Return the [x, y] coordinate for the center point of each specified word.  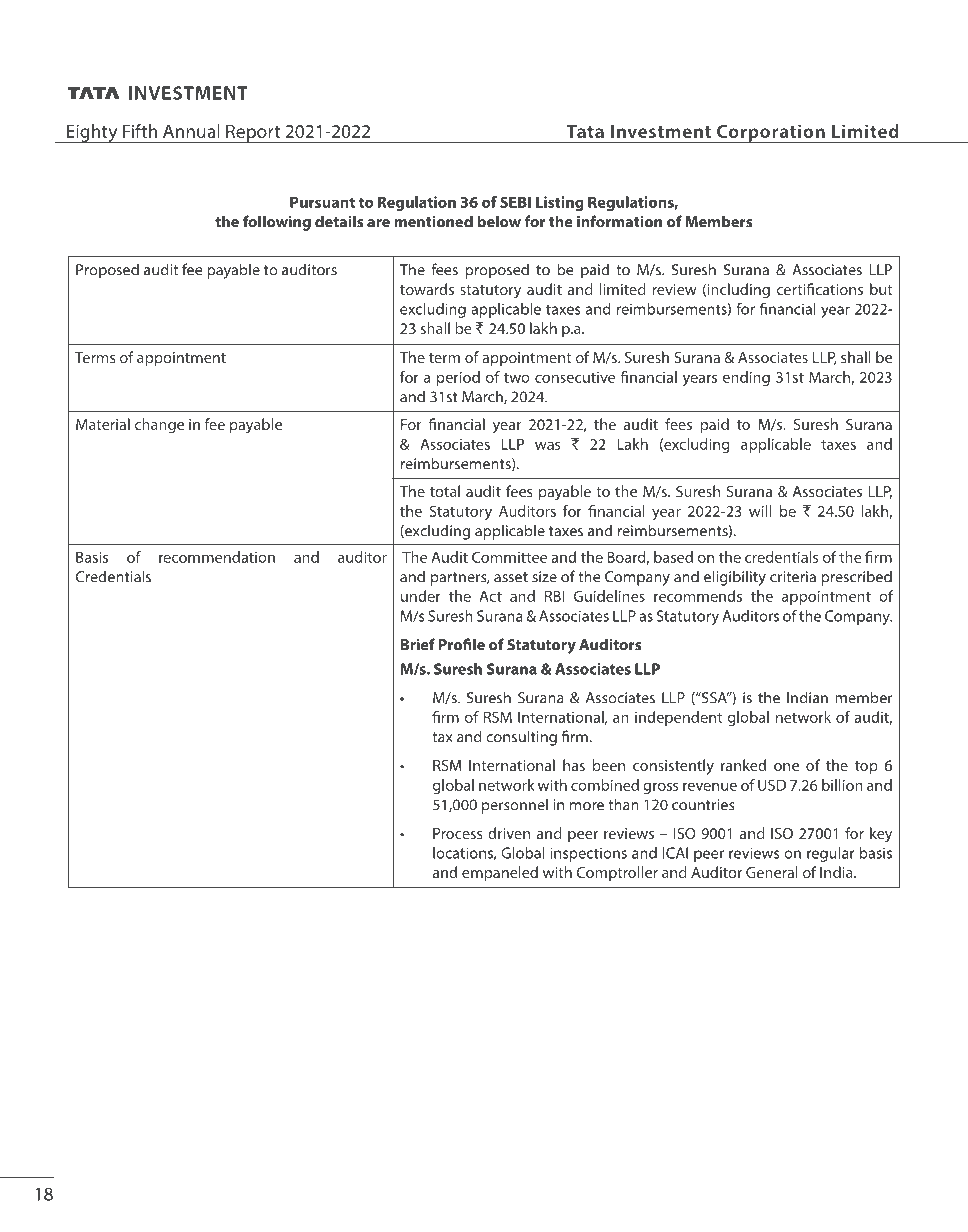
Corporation [771, 133]
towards [427, 289]
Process [458, 833]
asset [511, 577]
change [159, 426]
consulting [521, 738]
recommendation [217, 557]
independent [678, 718]
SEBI [515, 202]
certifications [820, 289]
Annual [191, 131]
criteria [793, 577]
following [277, 223]
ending [746, 378]
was [548, 445]
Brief [418, 644]
